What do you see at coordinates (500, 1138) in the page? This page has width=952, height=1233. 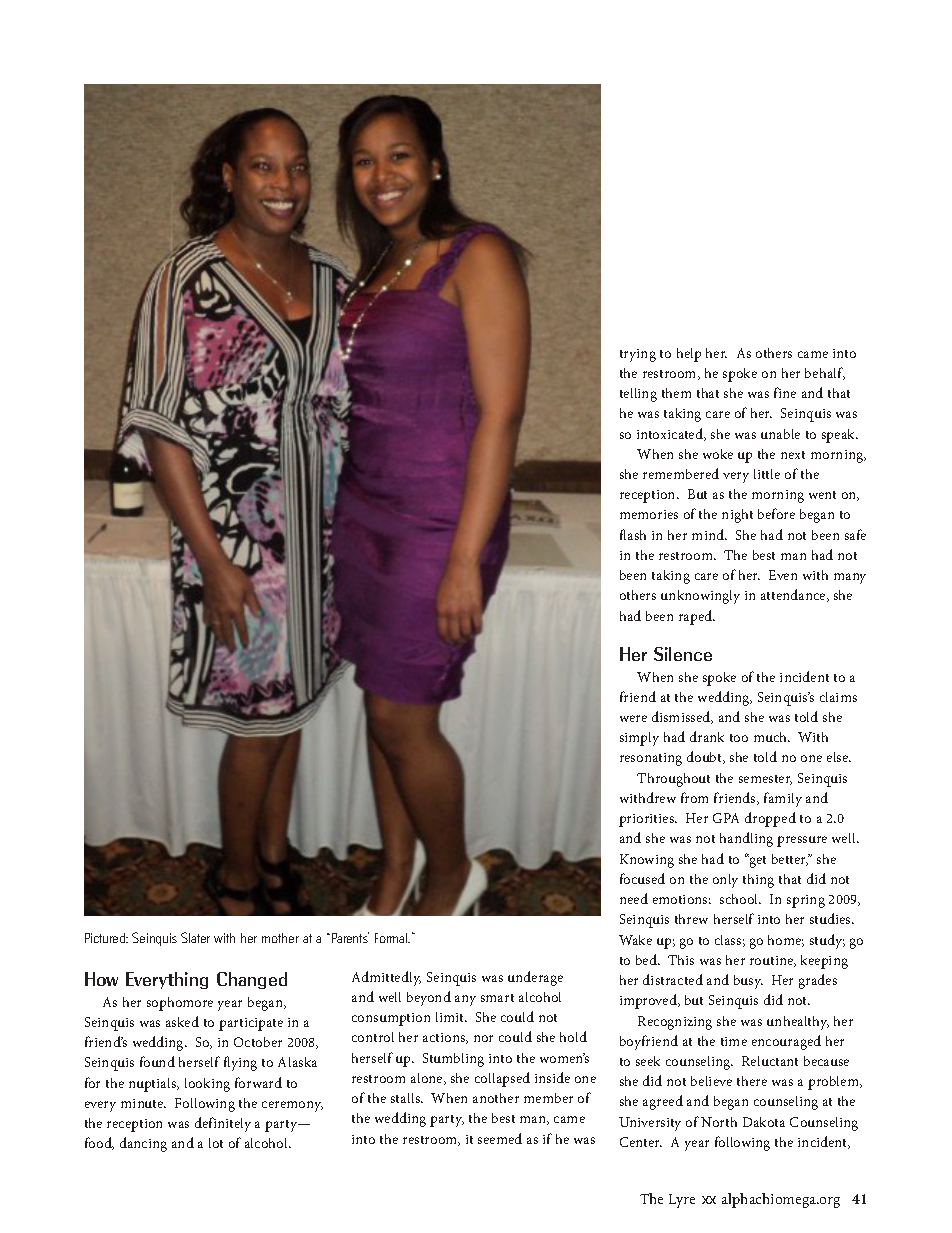 I see `seemed` at bounding box center [500, 1138].
